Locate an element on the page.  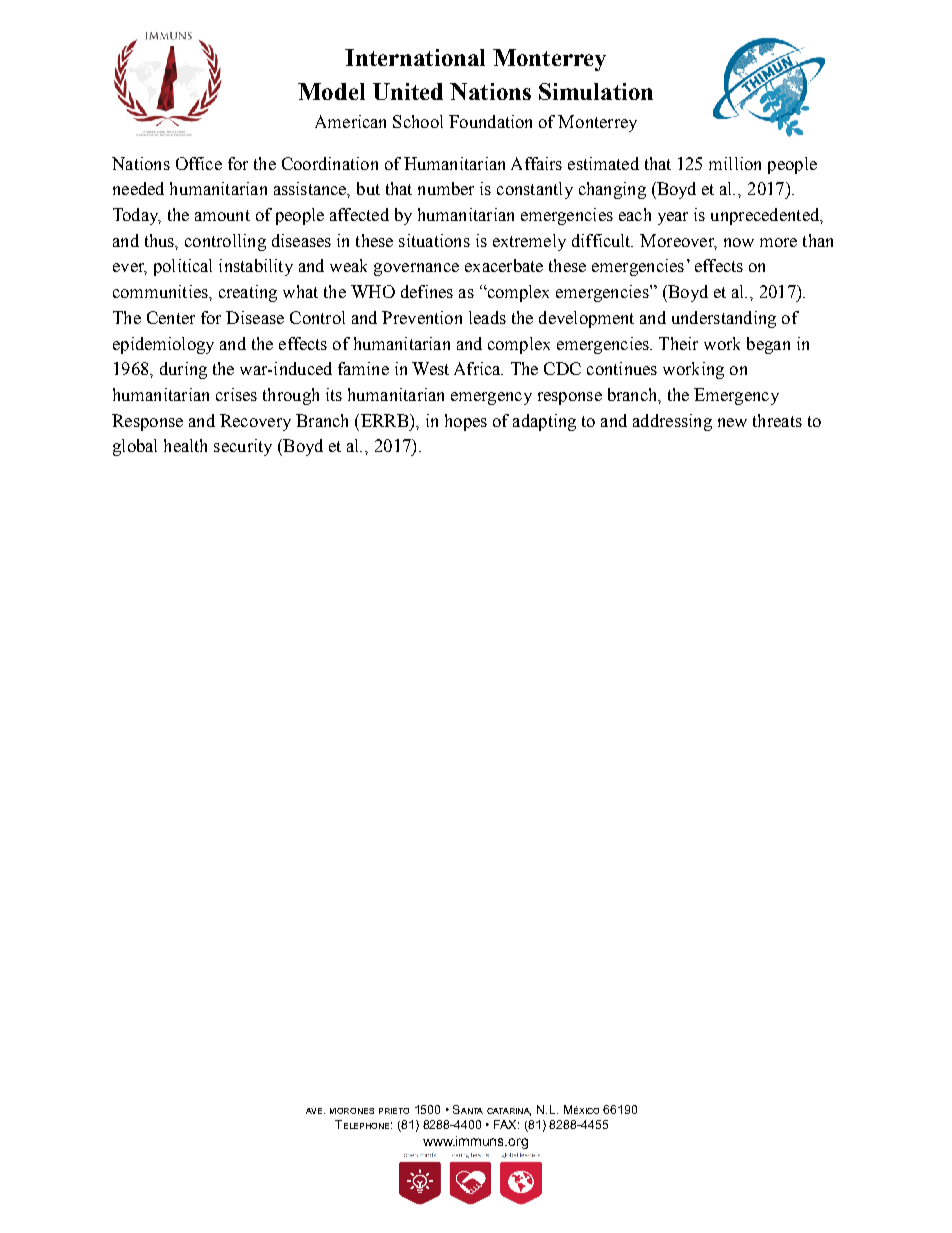
security is located at coordinates (243, 447).
